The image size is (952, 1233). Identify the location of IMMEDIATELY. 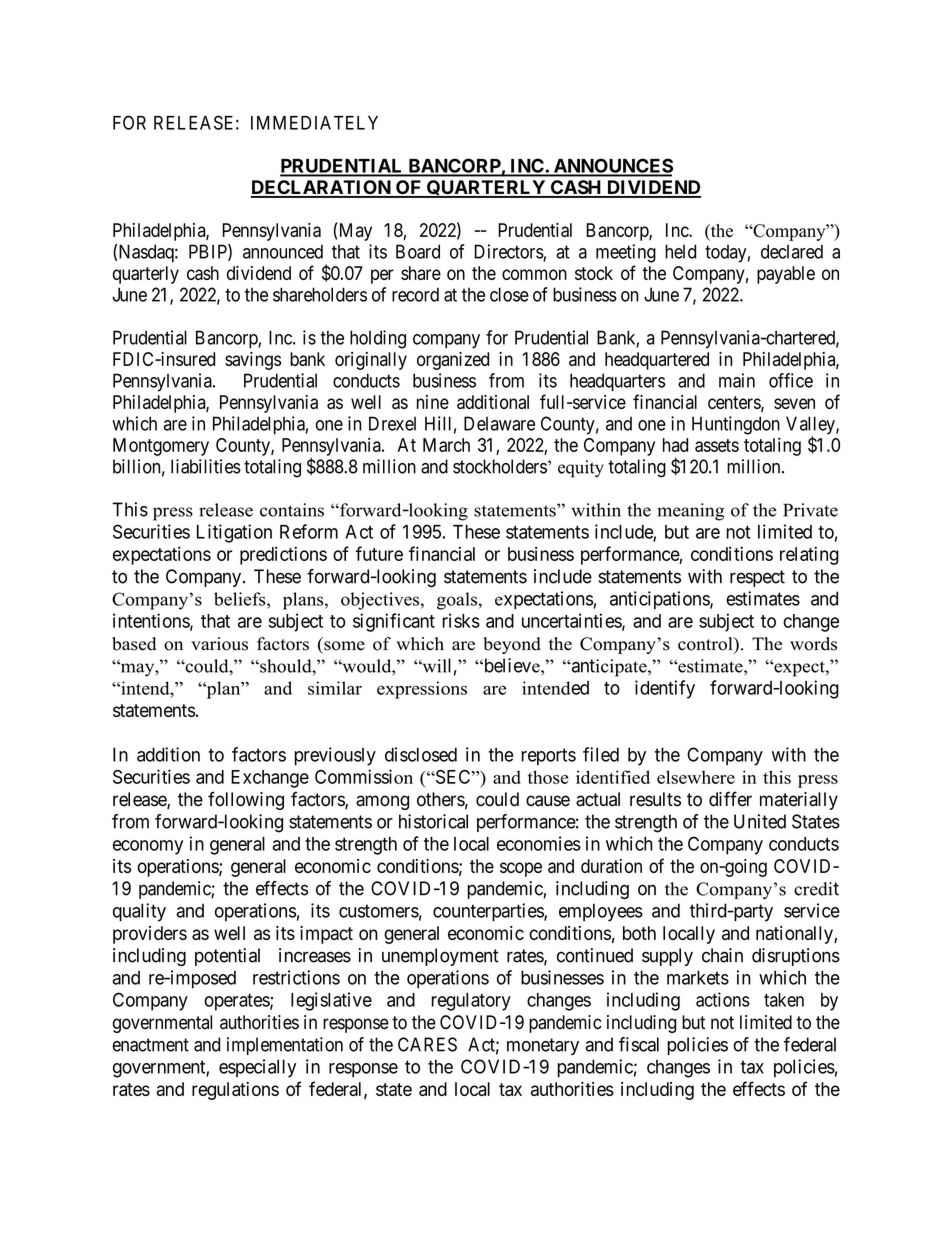
(314, 123).
